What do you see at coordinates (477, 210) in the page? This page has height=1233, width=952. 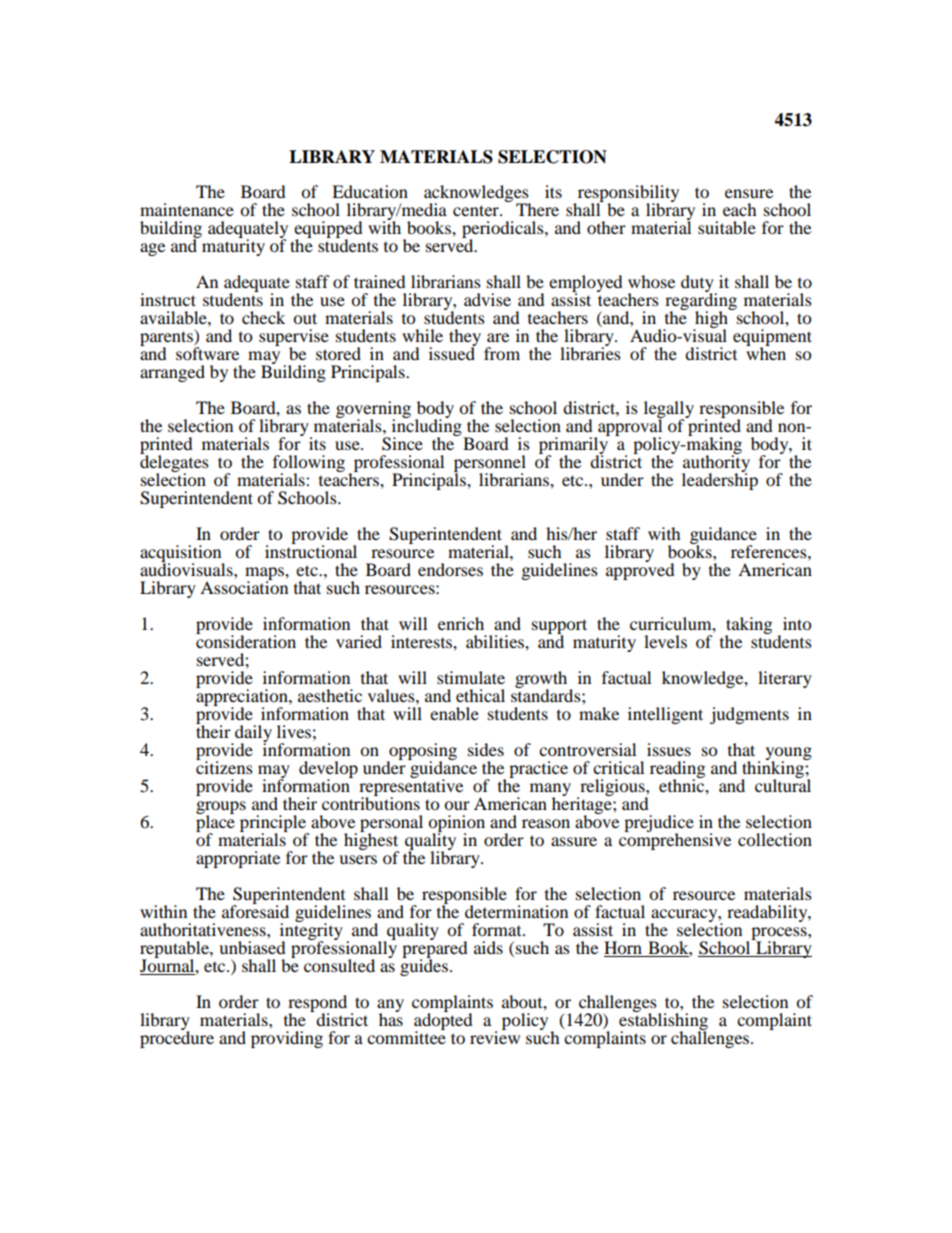 I see `center` at bounding box center [477, 210].
